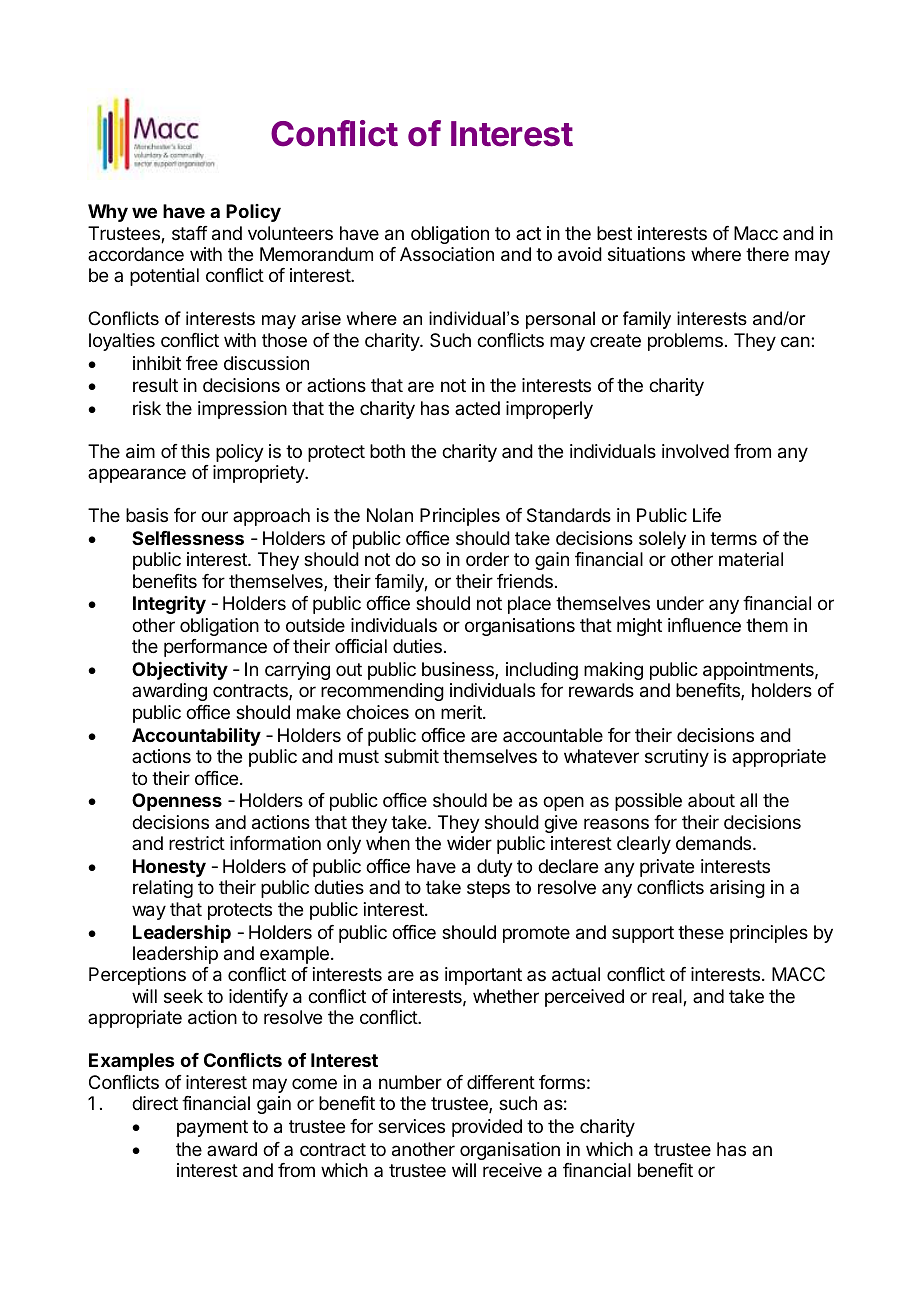 This document has height=1308, width=924. What do you see at coordinates (715, 843) in the document?
I see `demands` at bounding box center [715, 843].
